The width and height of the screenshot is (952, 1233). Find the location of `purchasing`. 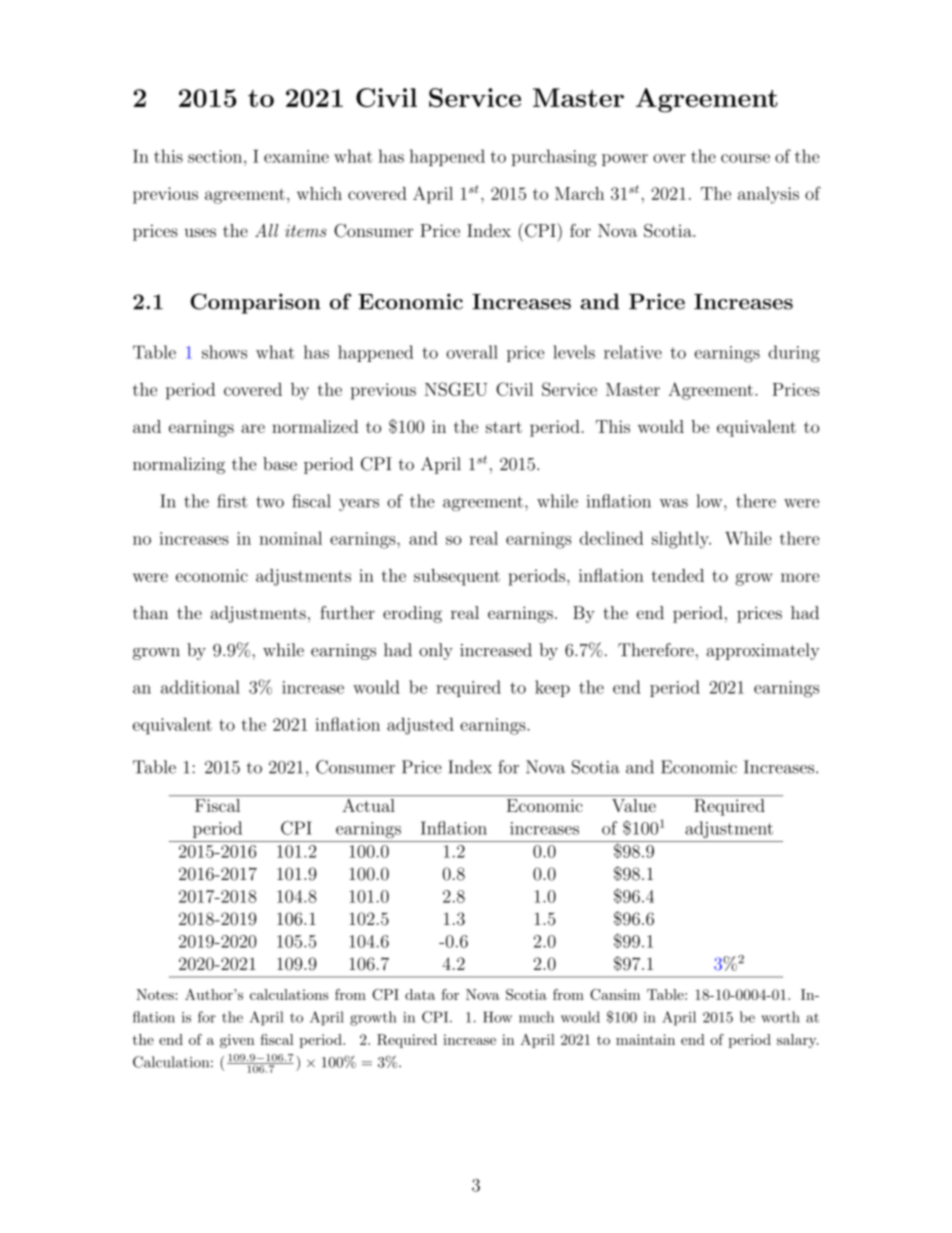

purchasing is located at coordinates (554, 158).
